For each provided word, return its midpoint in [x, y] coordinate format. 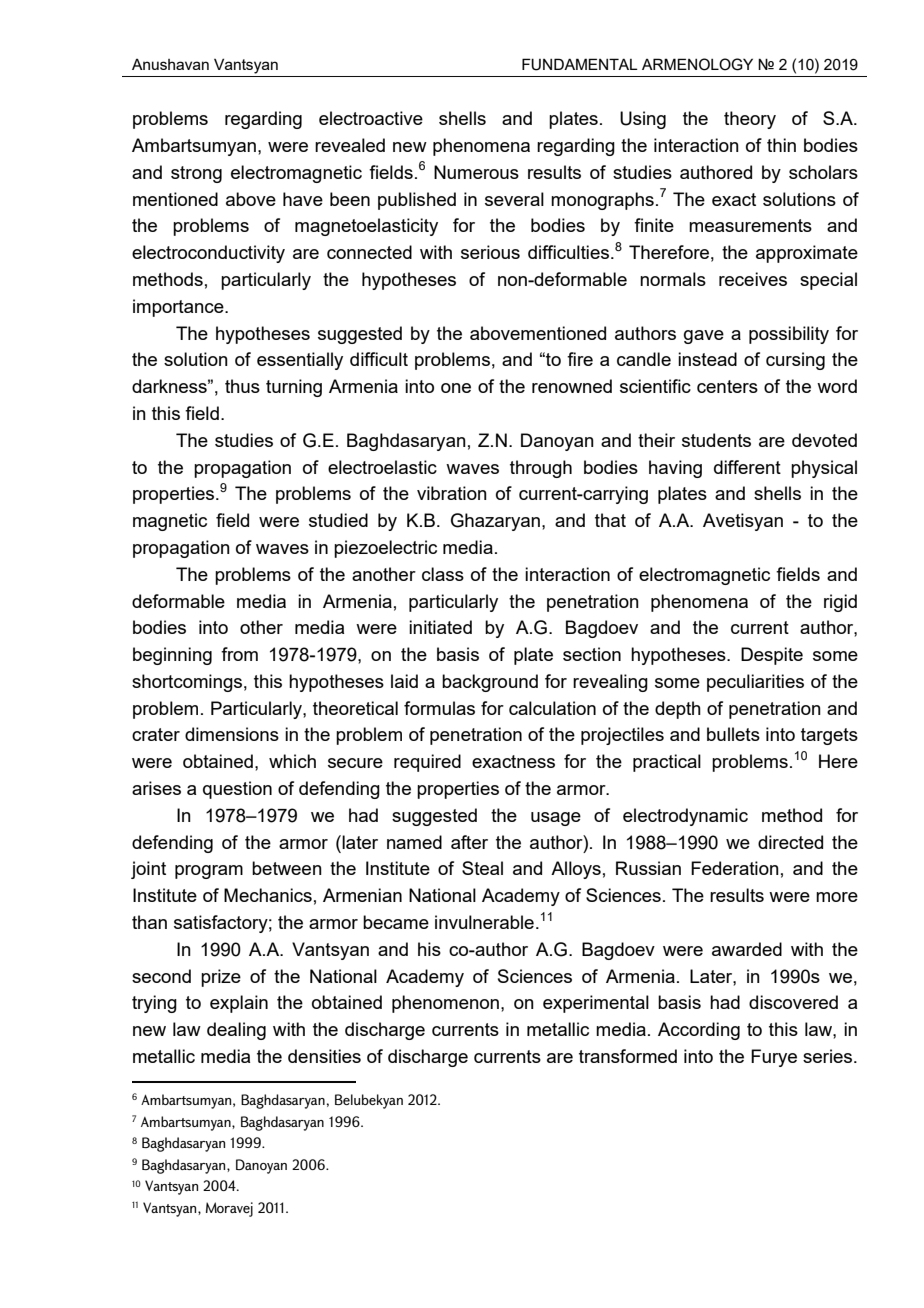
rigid [840, 603]
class [443, 574]
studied [338, 520]
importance [179, 308]
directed [790, 842]
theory [750, 120]
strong [196, 174]
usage [556, 819]
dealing [236, 1031]
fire [580, 359]
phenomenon [445, 1004]
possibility [789, 335]
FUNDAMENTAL [580, 64]
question [237, 790]
